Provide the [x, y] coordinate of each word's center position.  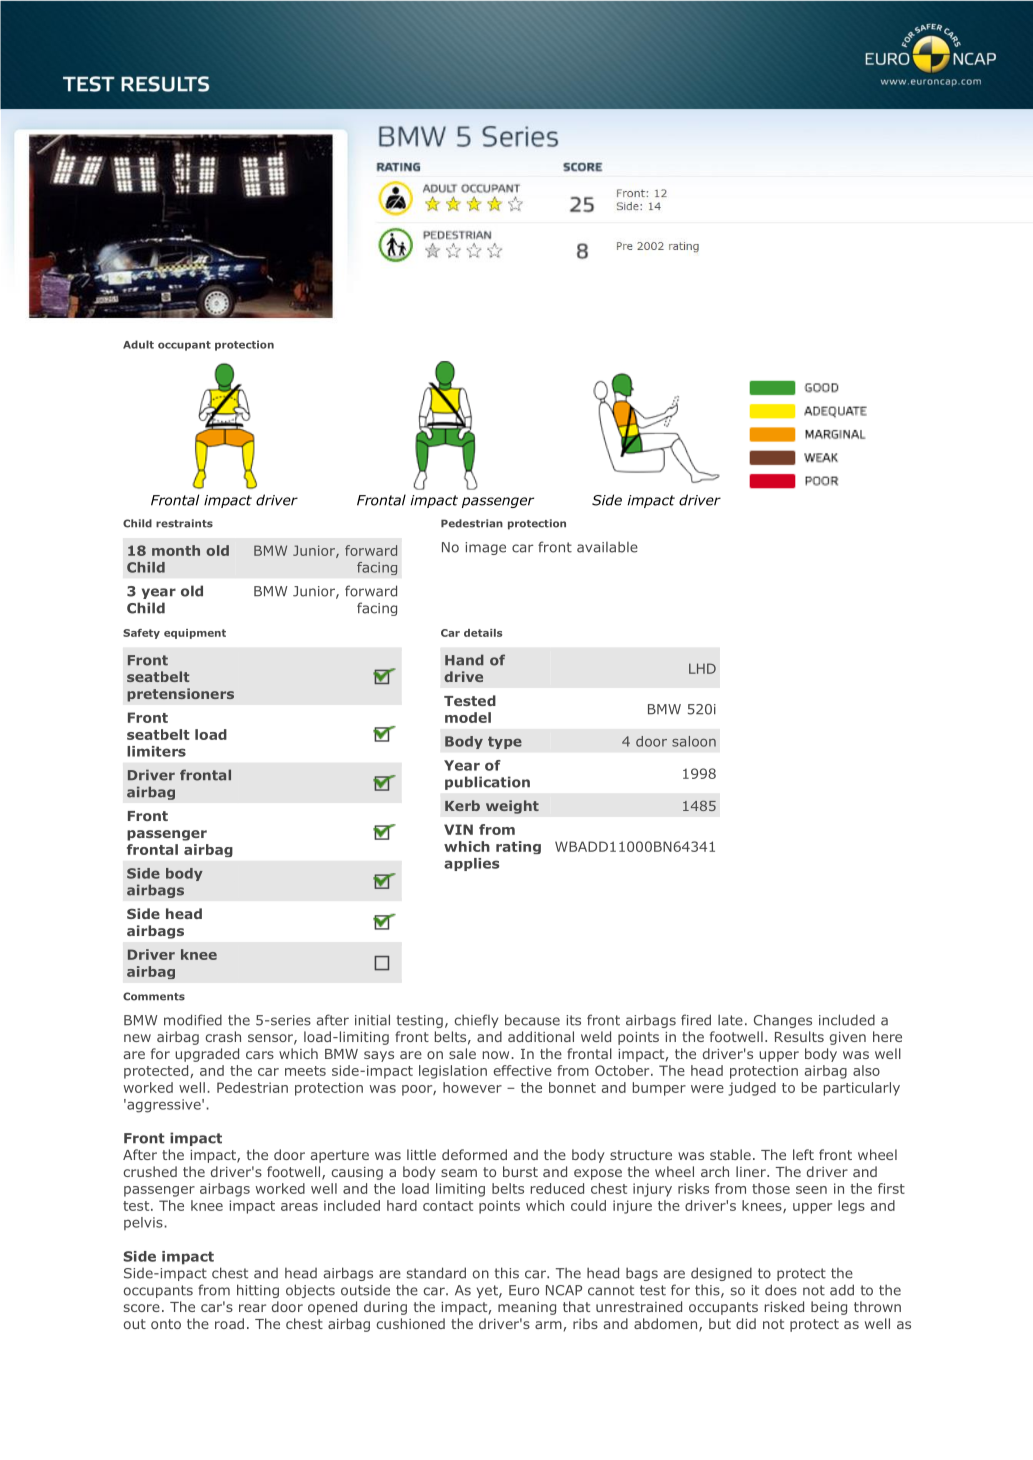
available [607, 547]
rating [518, 847]
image [485, 548]
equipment [195, 634]
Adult [138, 344]
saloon [694, 741]
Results [799, 1036]
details [483, 633]
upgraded [207, 1055]
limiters [156, 751]
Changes [783, 1021]
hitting [258, 1291]
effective [523, 1070]
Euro [524, 1290]
